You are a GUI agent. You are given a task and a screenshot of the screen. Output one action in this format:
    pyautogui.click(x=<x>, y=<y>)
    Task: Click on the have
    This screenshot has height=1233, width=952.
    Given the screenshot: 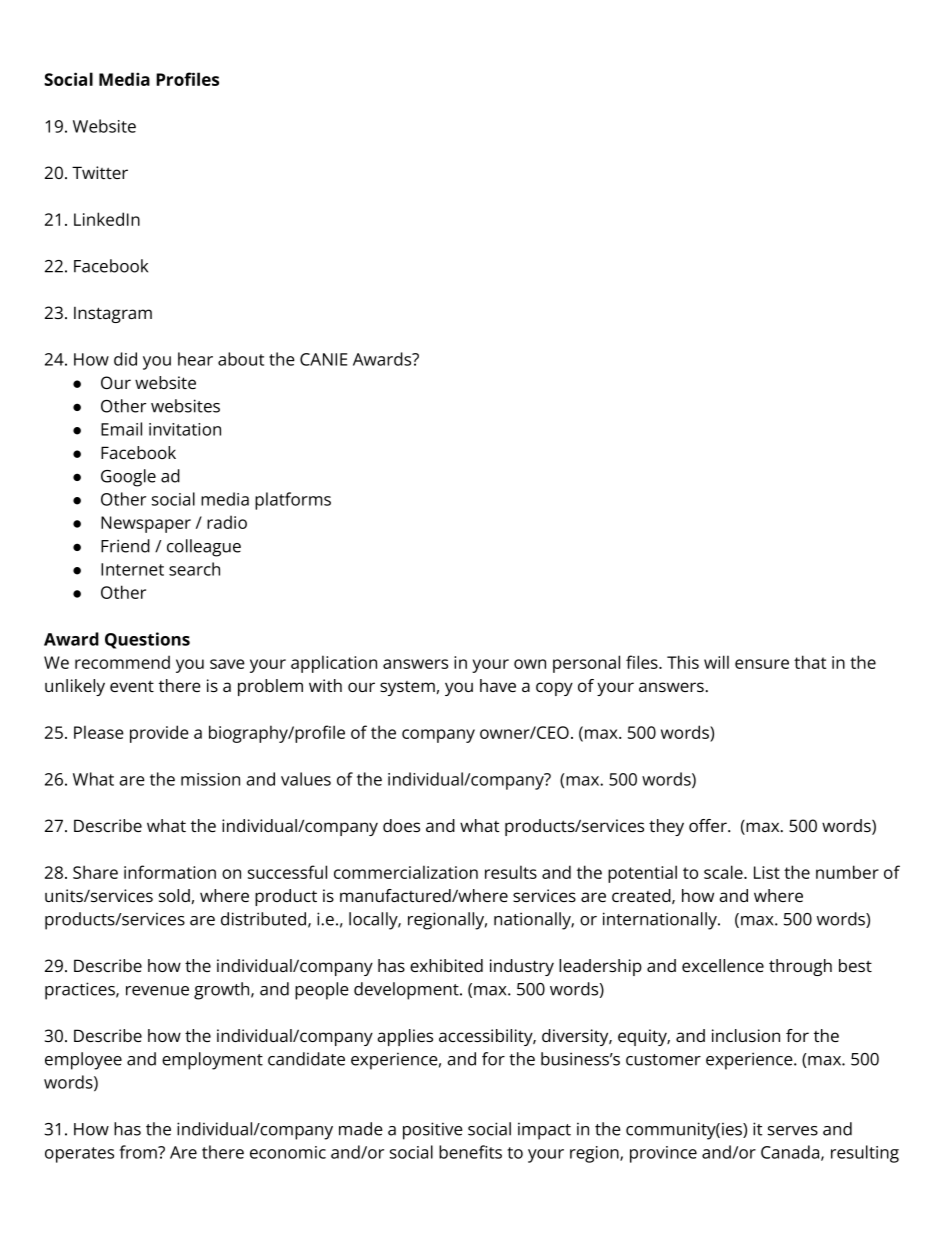 What is the action you would take?
    pyautogui.click(x=498, y=685)
